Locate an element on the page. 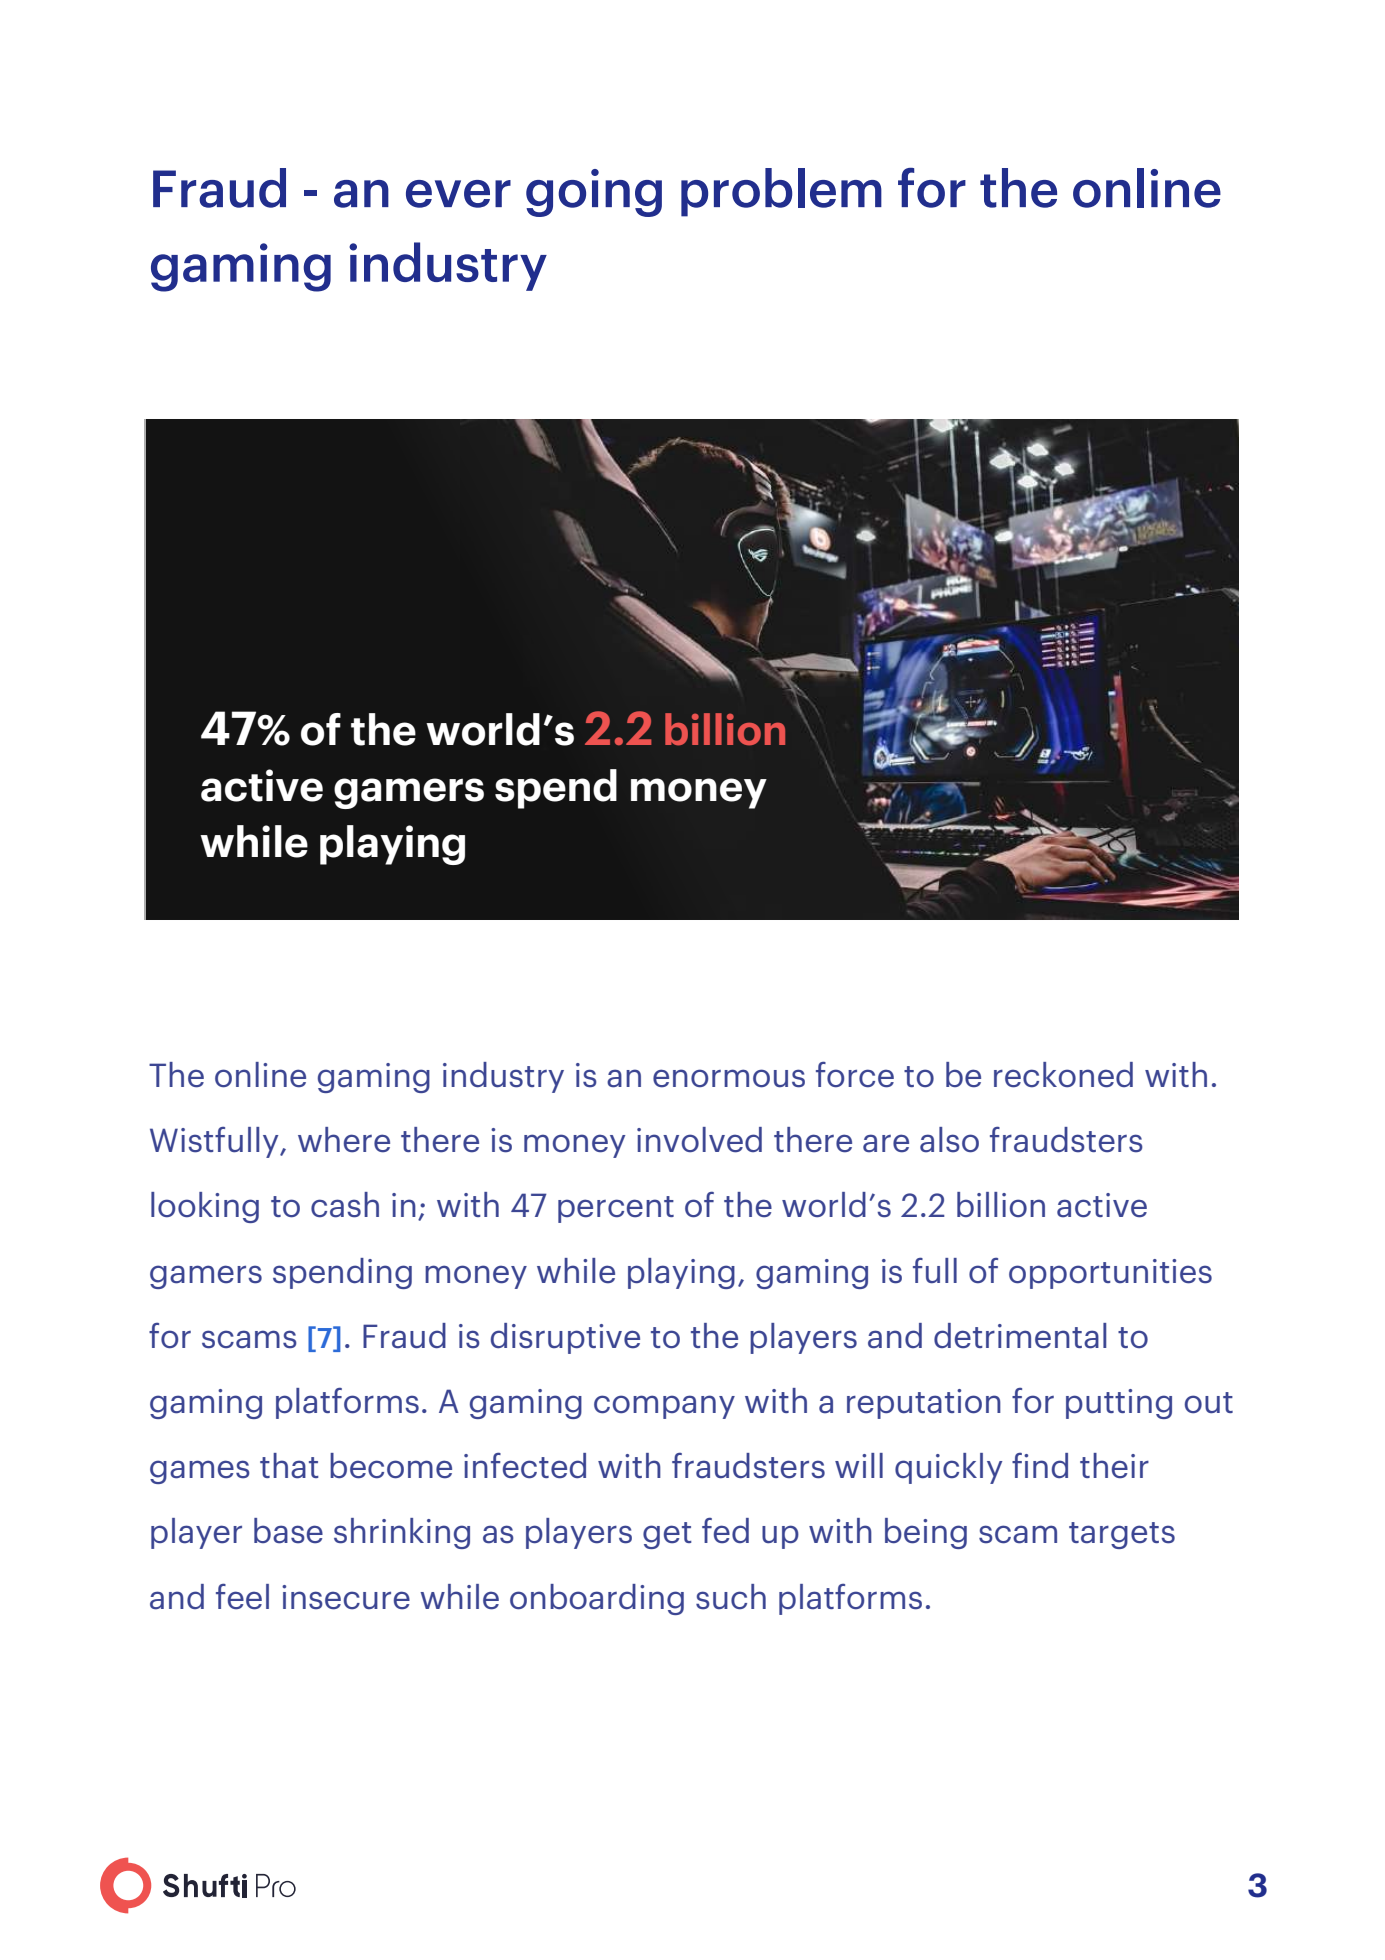 The width and height of the document is (1385, 1960). involved is located at coordinates (699, 1140).
